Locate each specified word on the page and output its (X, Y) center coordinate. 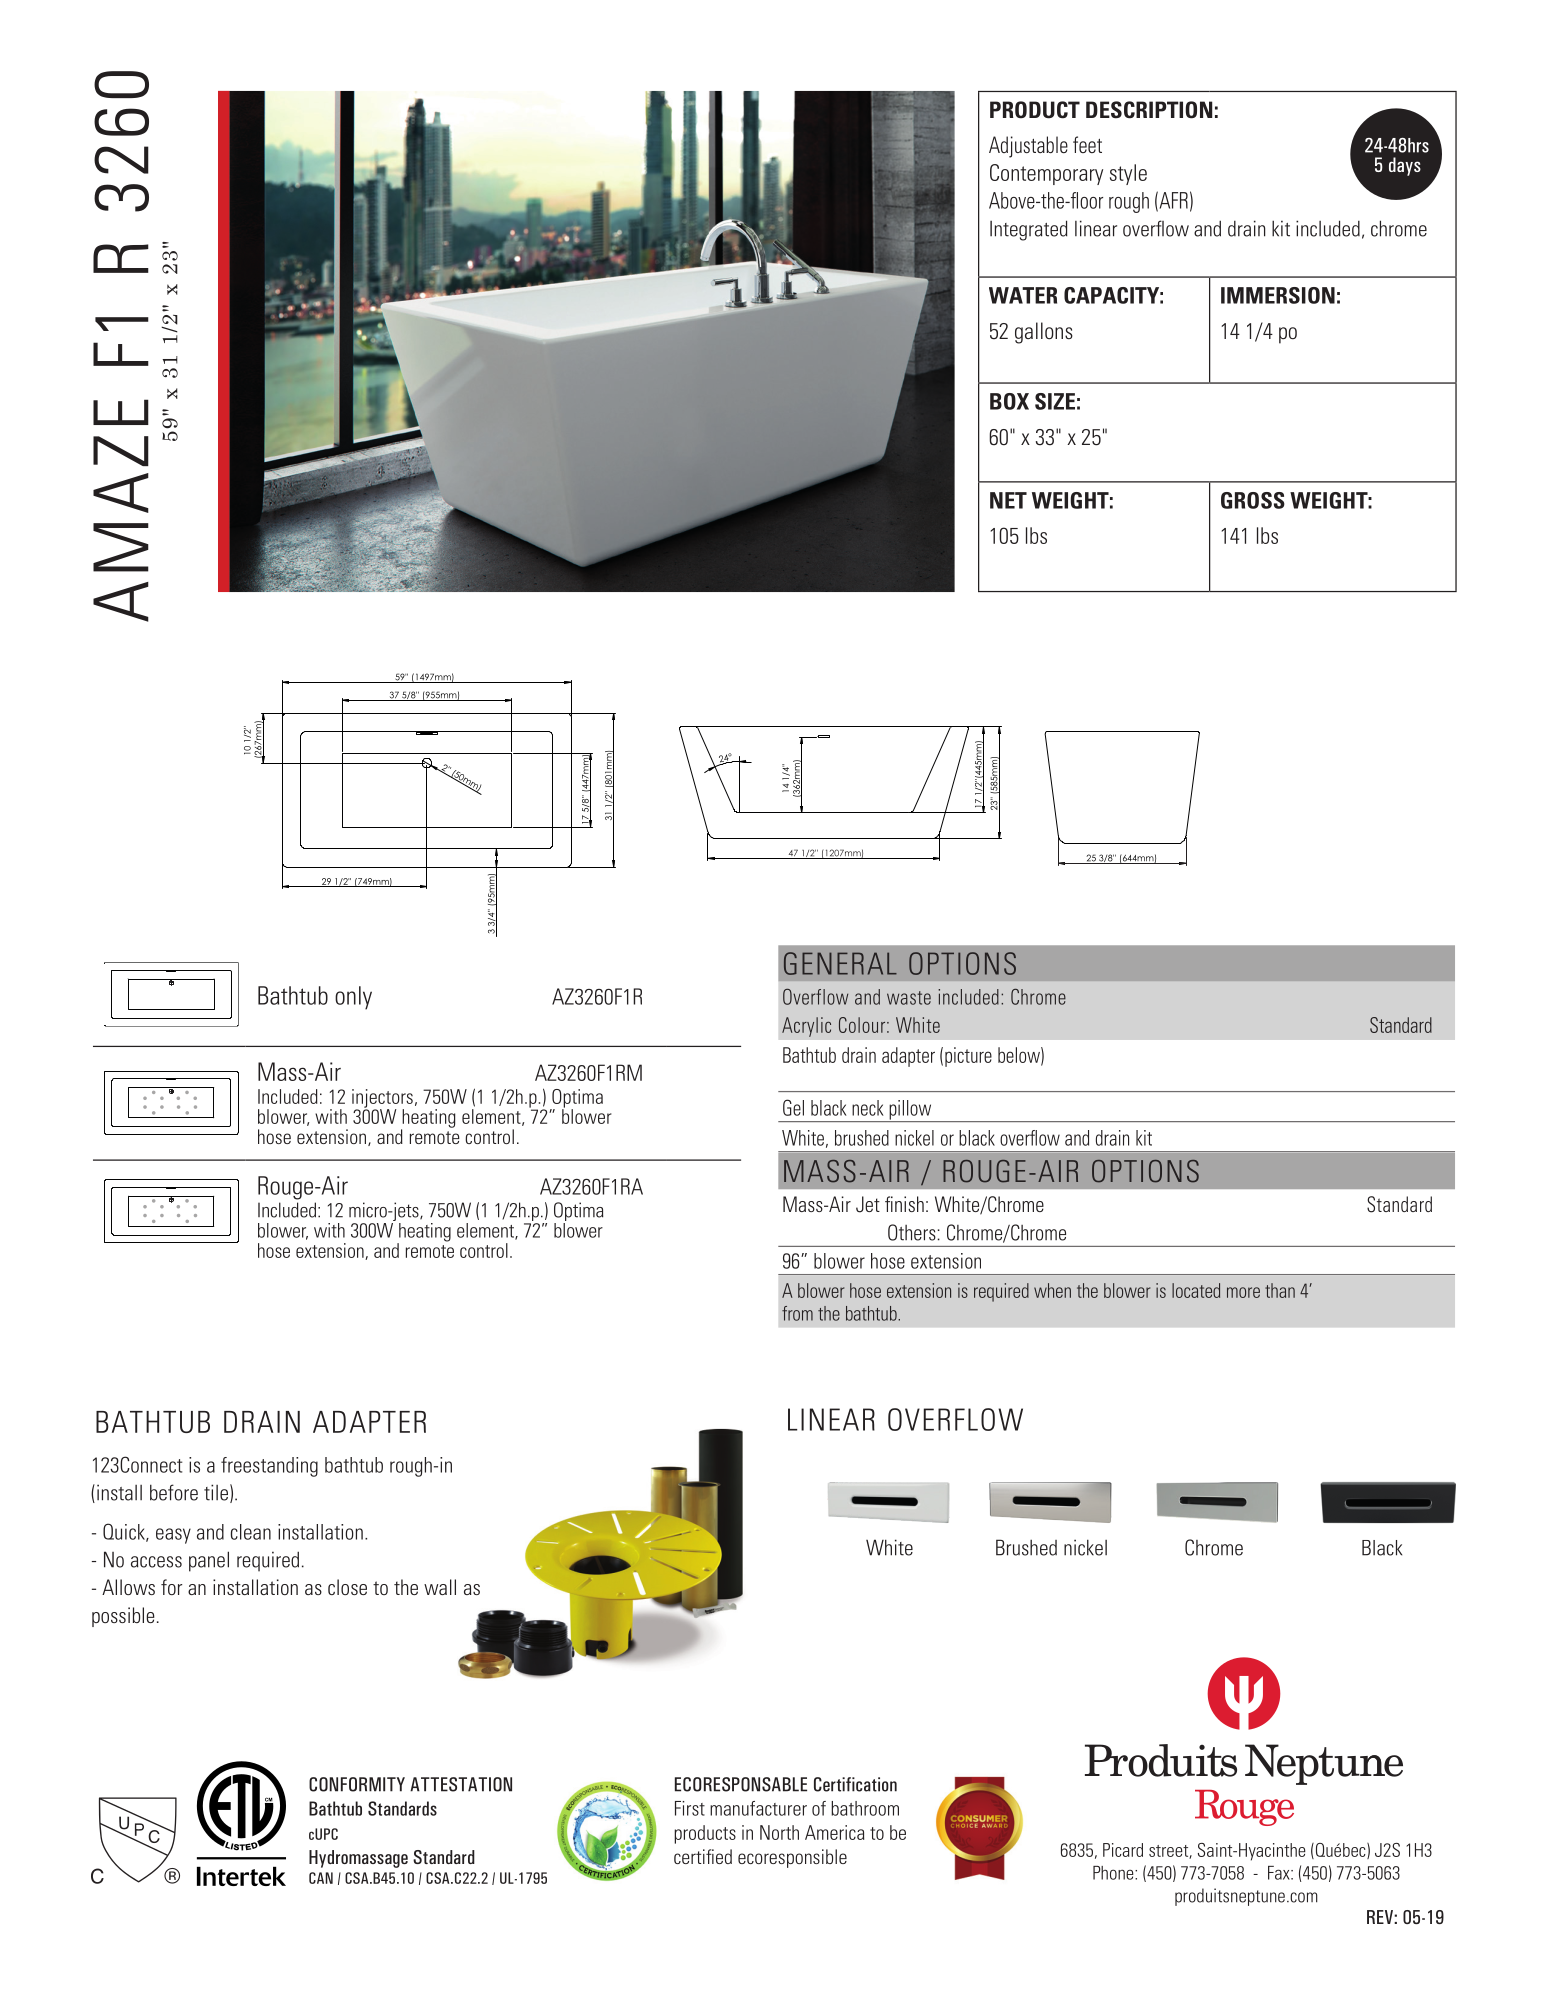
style (1128, 174)
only (353, 998)
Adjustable (1028, 147)
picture (968, 1057)
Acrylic (806, 1027)
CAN (321, 1878)
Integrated (1029, 230)
